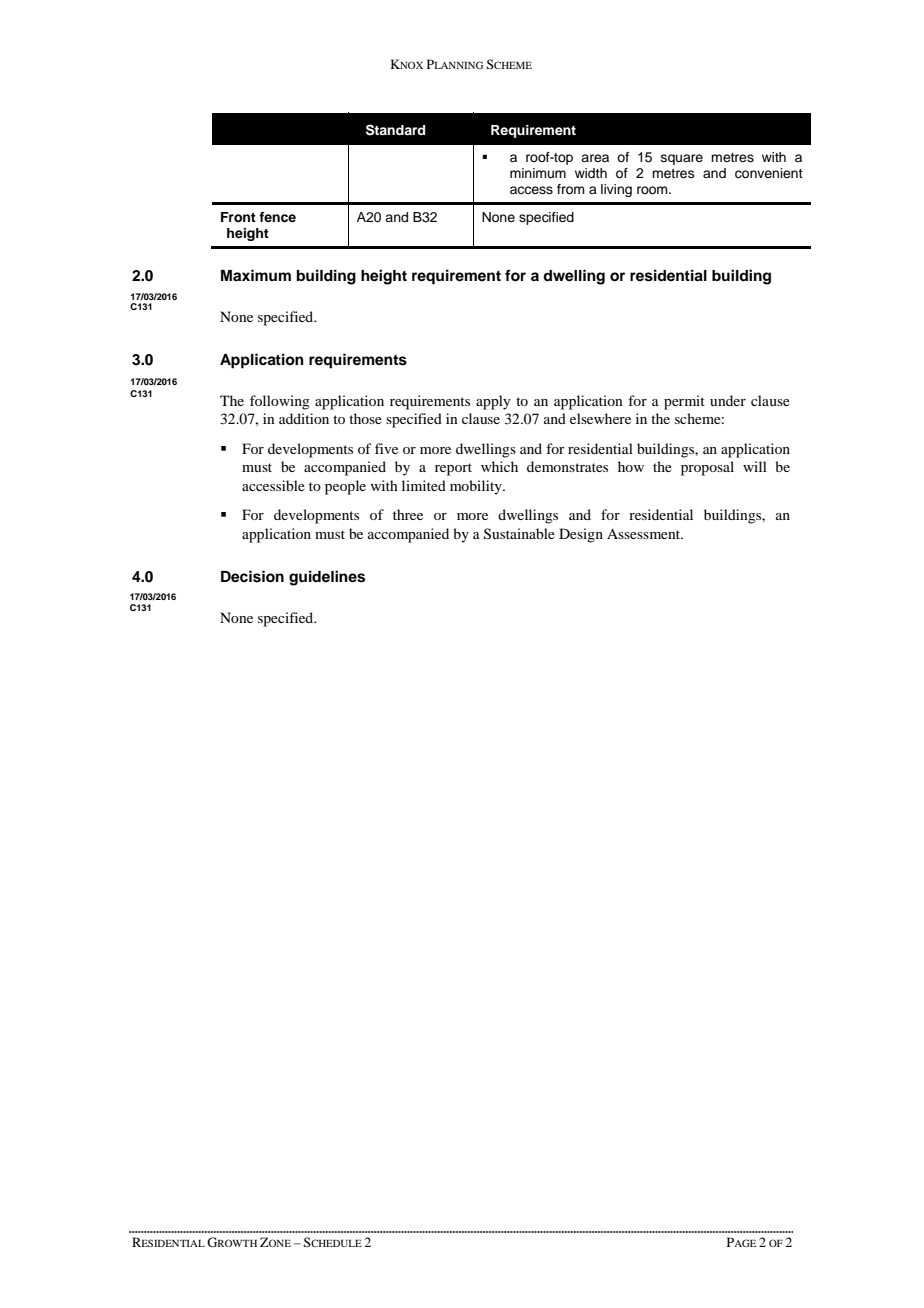 The image size is (924, 1308). Describe the element at coordinates (499, 466) in the screenshot. I see `which` at that location.
